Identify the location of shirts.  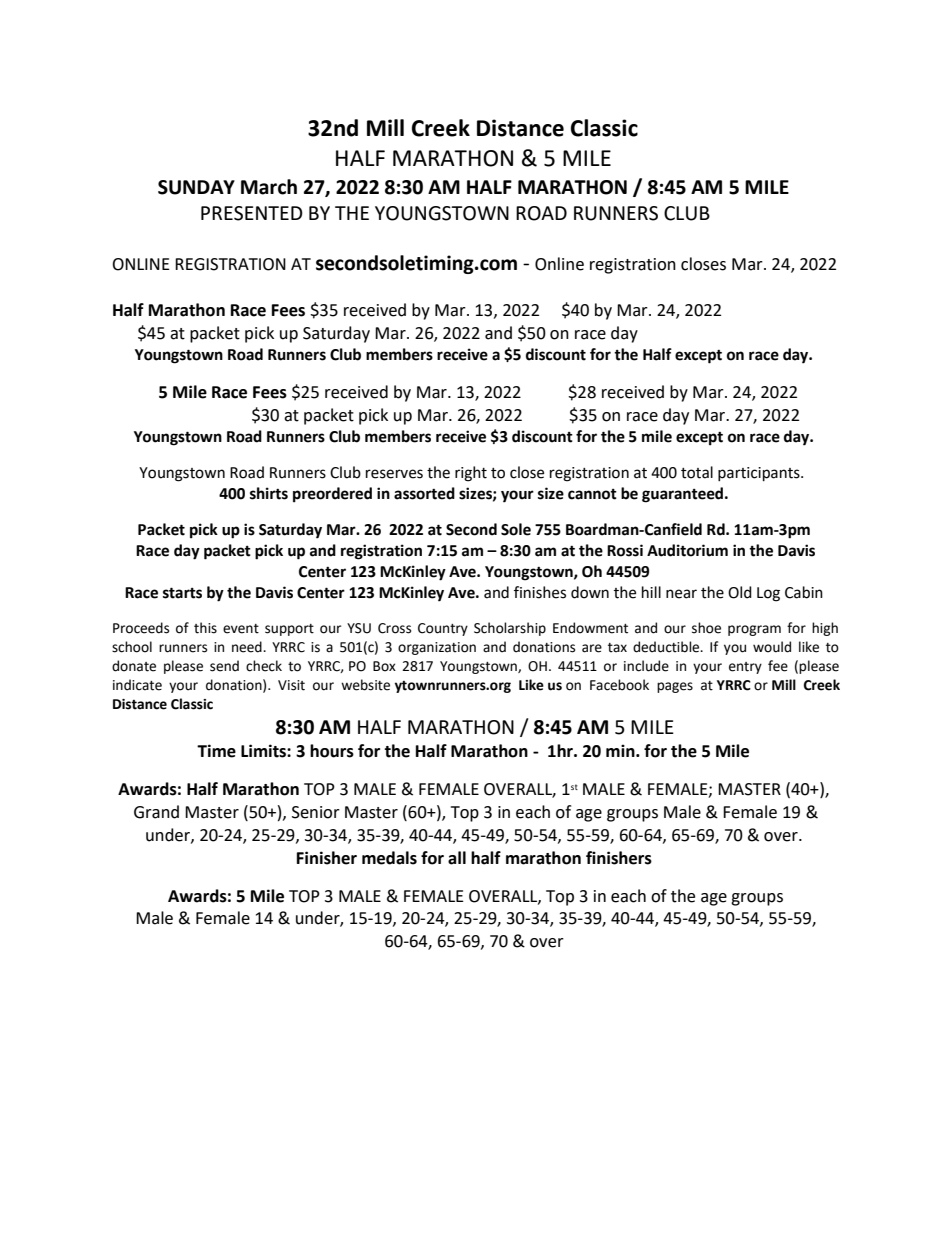
(269, 493).
